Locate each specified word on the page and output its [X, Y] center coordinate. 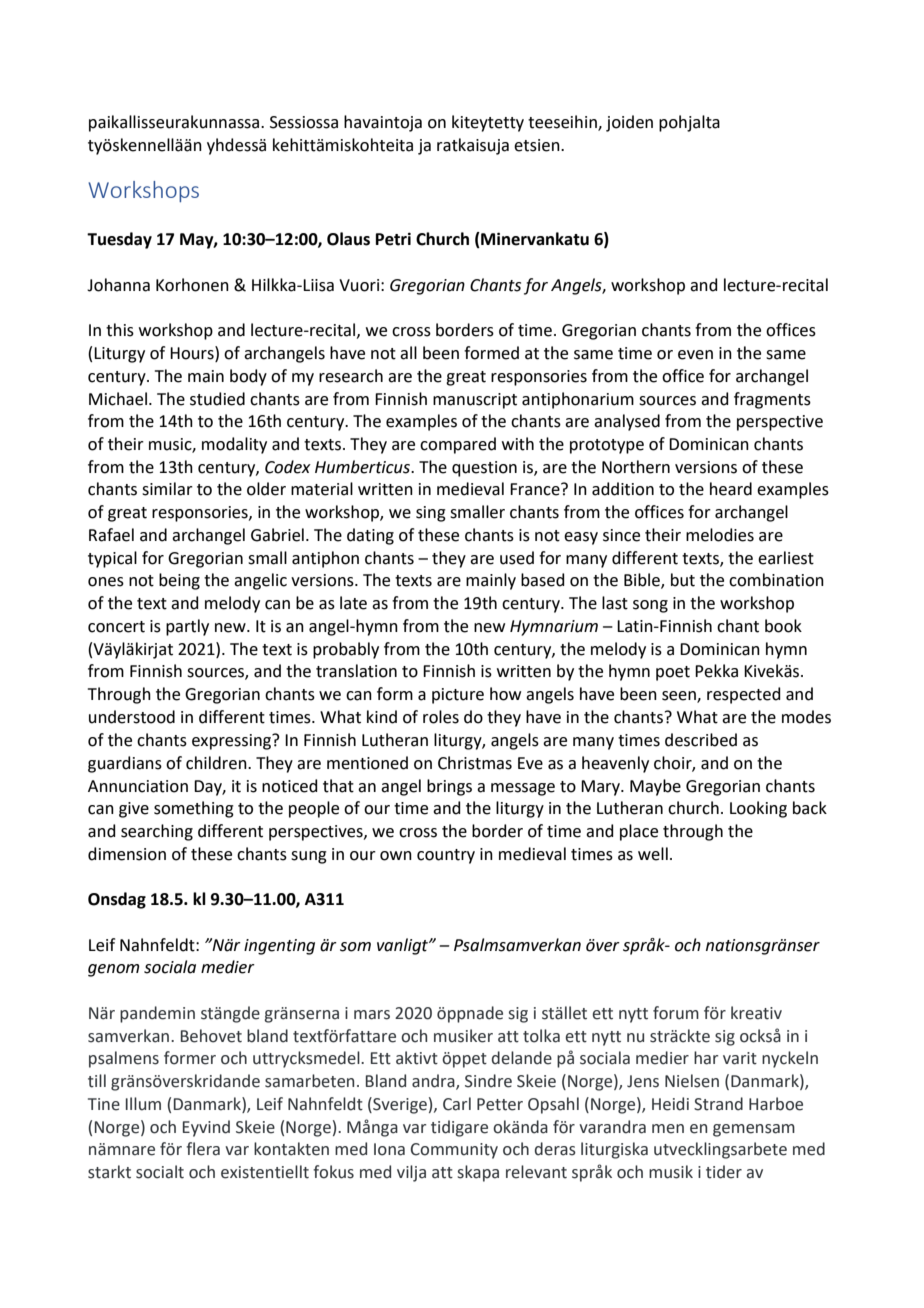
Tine [104, 1104]
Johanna [118, 285]
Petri [393, 239]
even [695, 355]
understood [132, 717]
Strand [718, 1104]
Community [454, 1151]
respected [744, 695]
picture [458, 696]
